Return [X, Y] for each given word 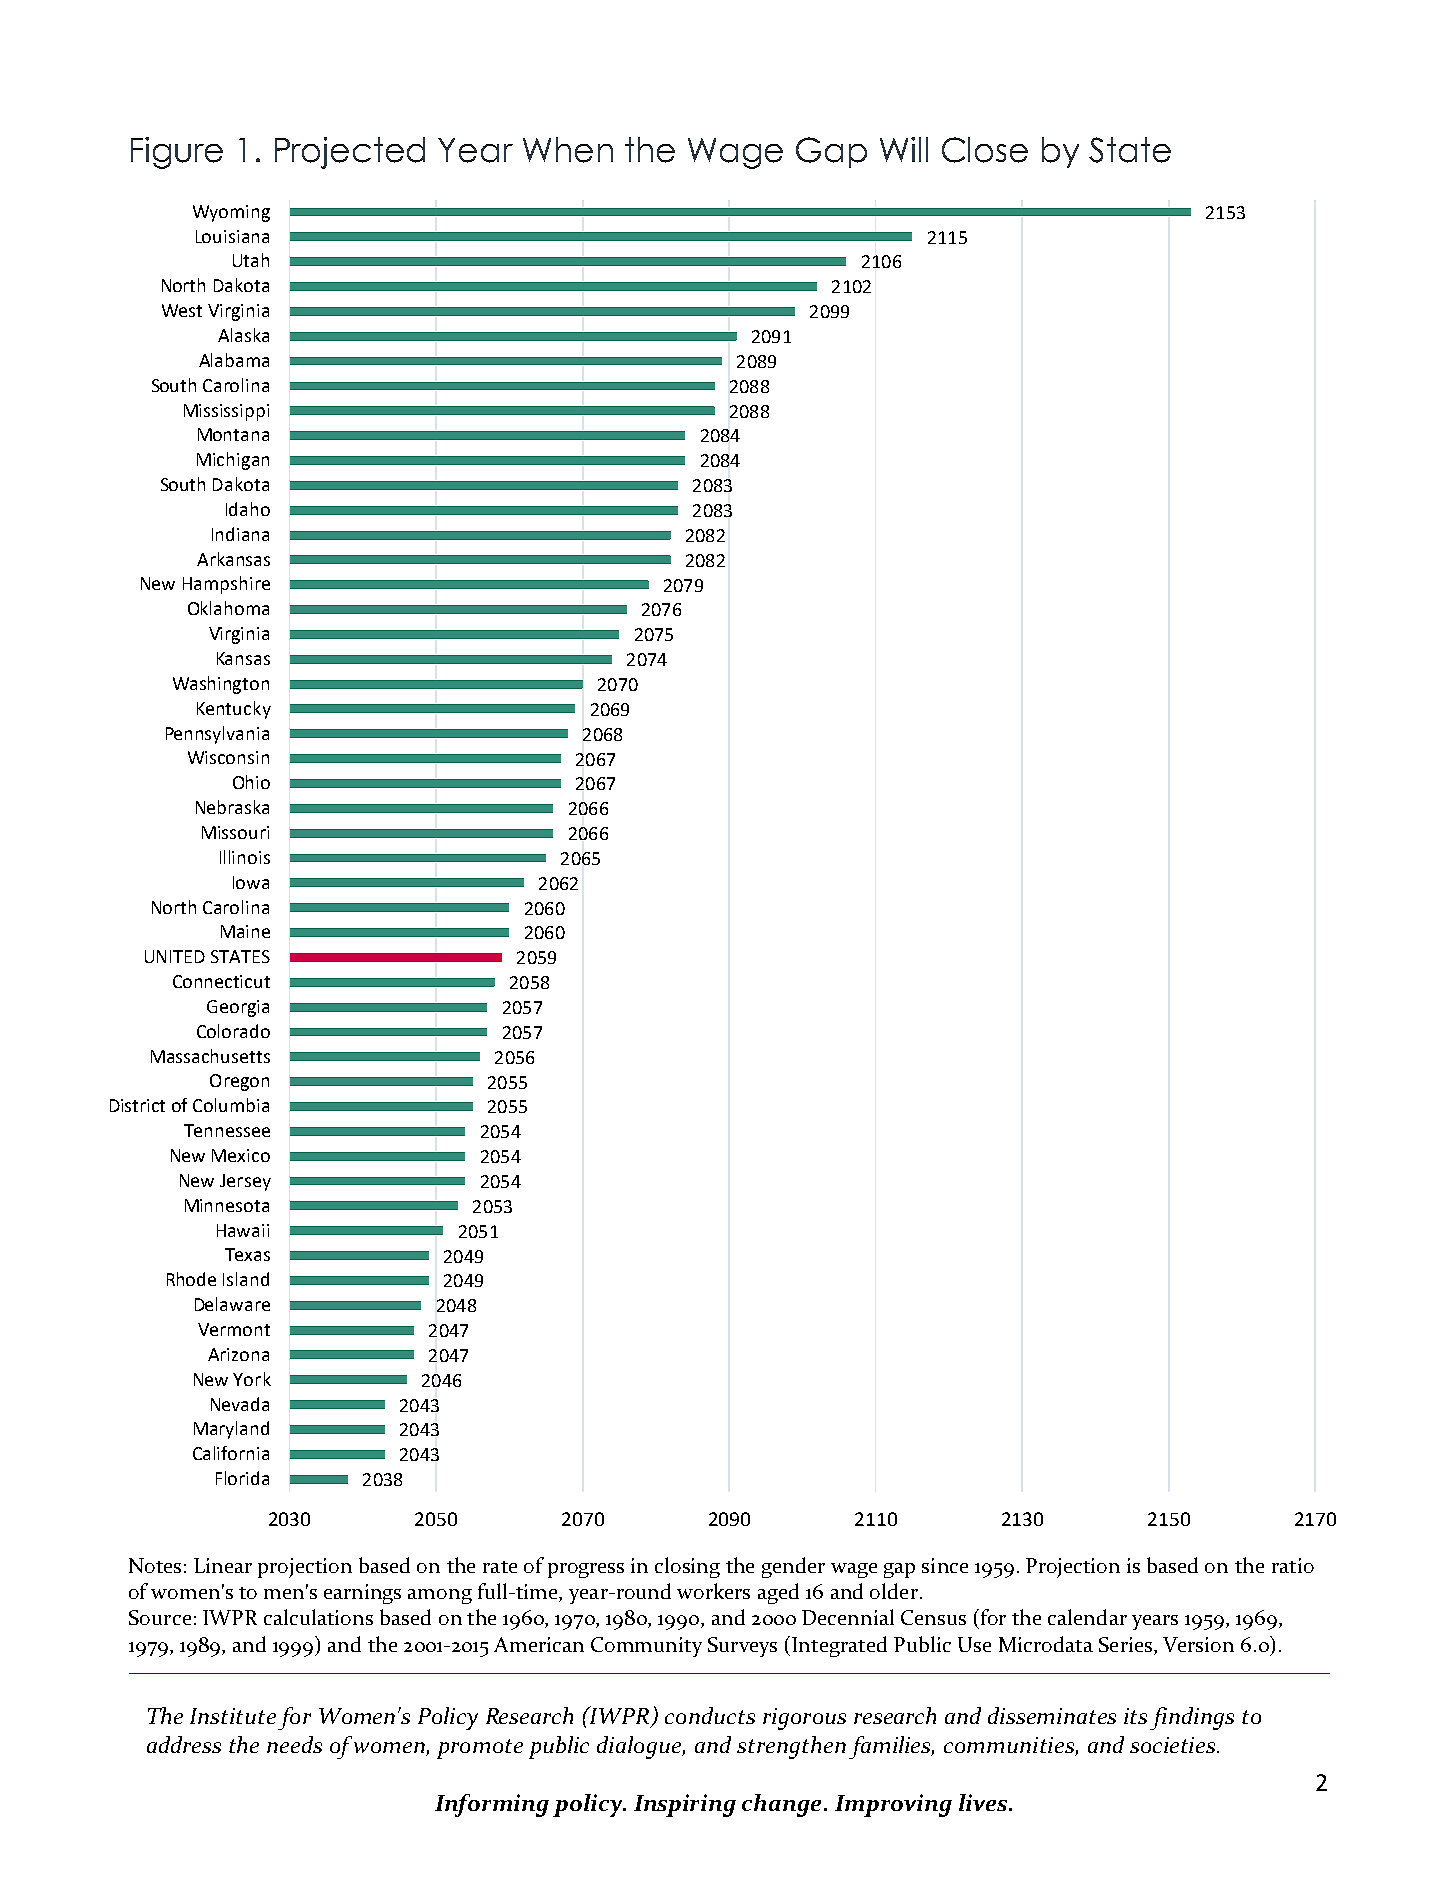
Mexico [241, 1155]
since [945, 1565]
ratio [1293, 1565]
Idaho [248, 509]
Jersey [245, 1182]
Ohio [251, 782]
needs [294, 1744]
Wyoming [231, 213]
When [568, 150]
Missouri [235, 832]
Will [904, 149]
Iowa [251, 882]
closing [687, 1567]
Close [985, 150]
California [231, 1453]
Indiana [240, 534]
